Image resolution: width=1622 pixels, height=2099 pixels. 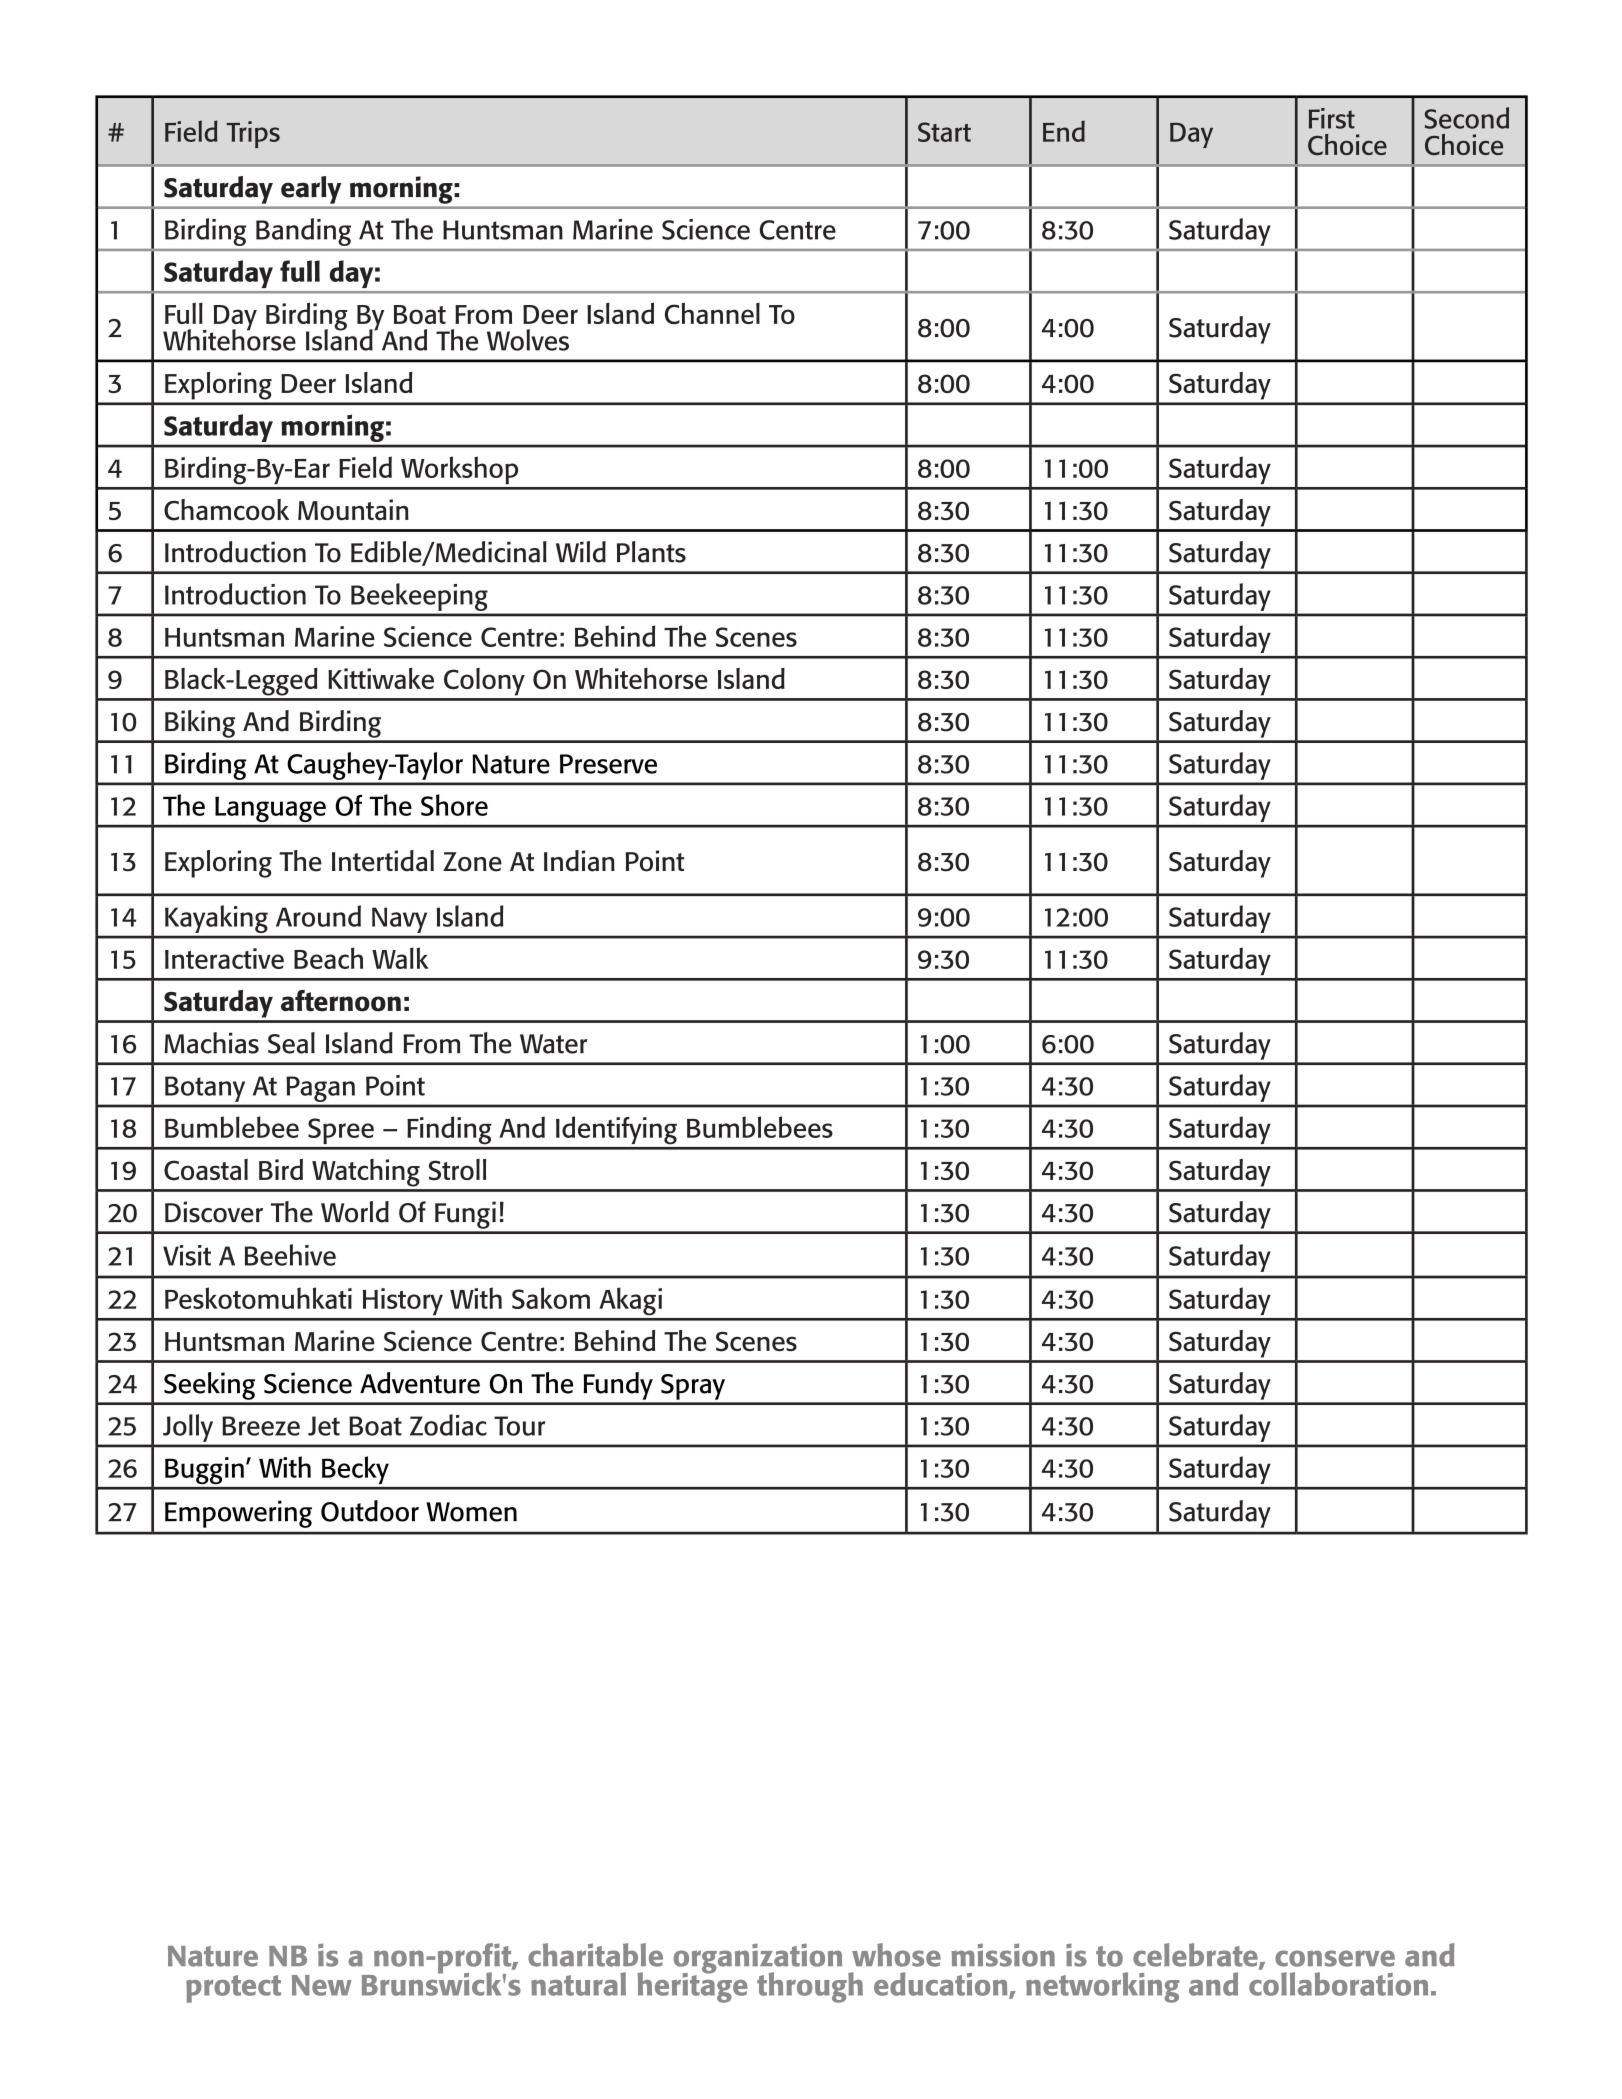 I want to click on whose, so click(x=896, y=1955).
